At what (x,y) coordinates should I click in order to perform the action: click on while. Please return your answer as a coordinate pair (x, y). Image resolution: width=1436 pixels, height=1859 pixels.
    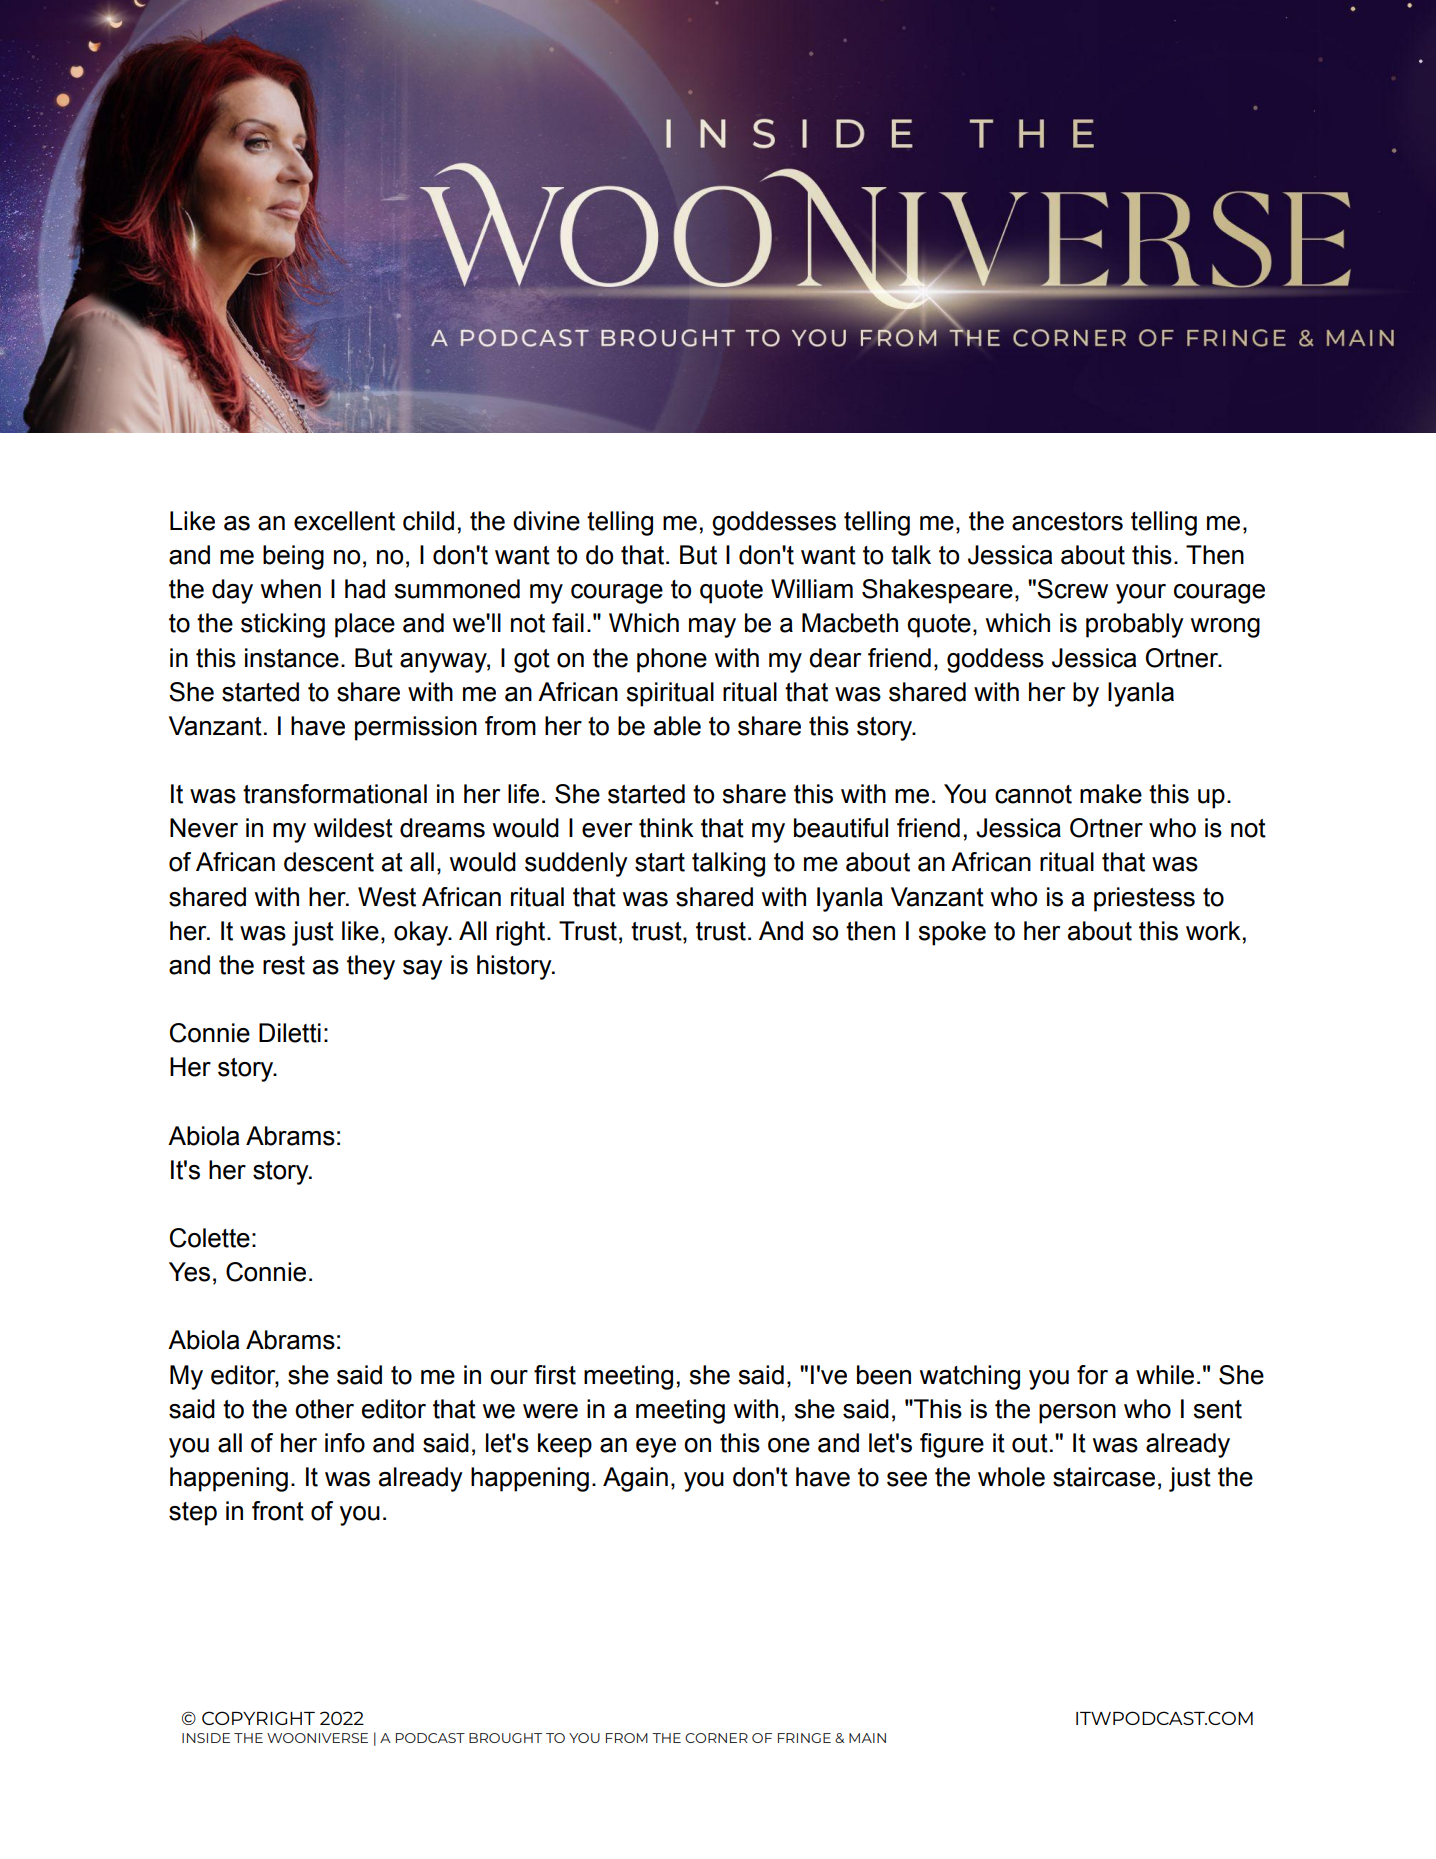
    Looking at the image, I should click on (1165, 1375).
